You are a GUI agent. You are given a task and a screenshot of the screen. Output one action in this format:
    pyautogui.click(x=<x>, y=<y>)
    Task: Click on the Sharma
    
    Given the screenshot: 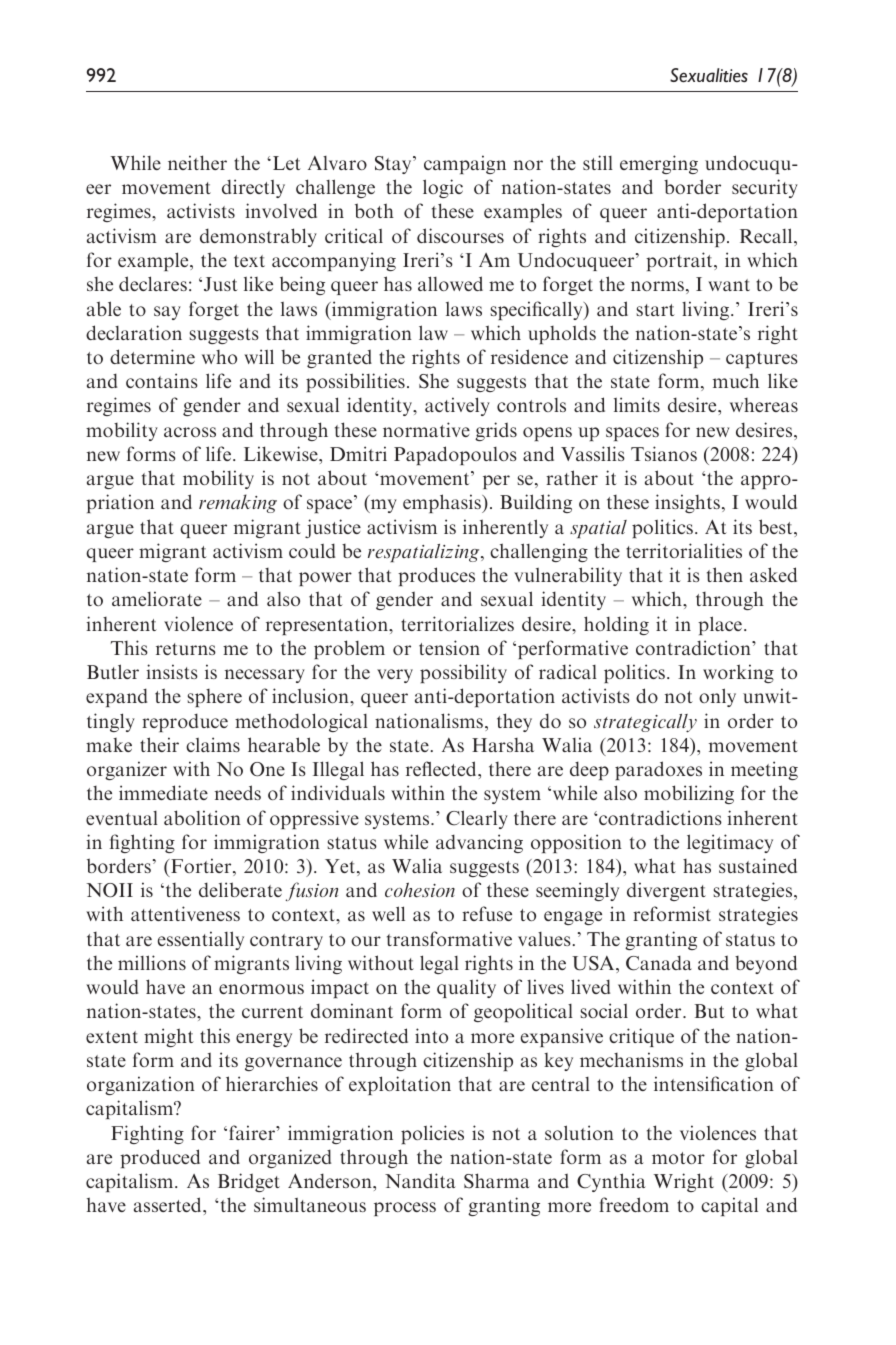 What is the action you would take?
    pyautogui.click(x=497, y=1181)
